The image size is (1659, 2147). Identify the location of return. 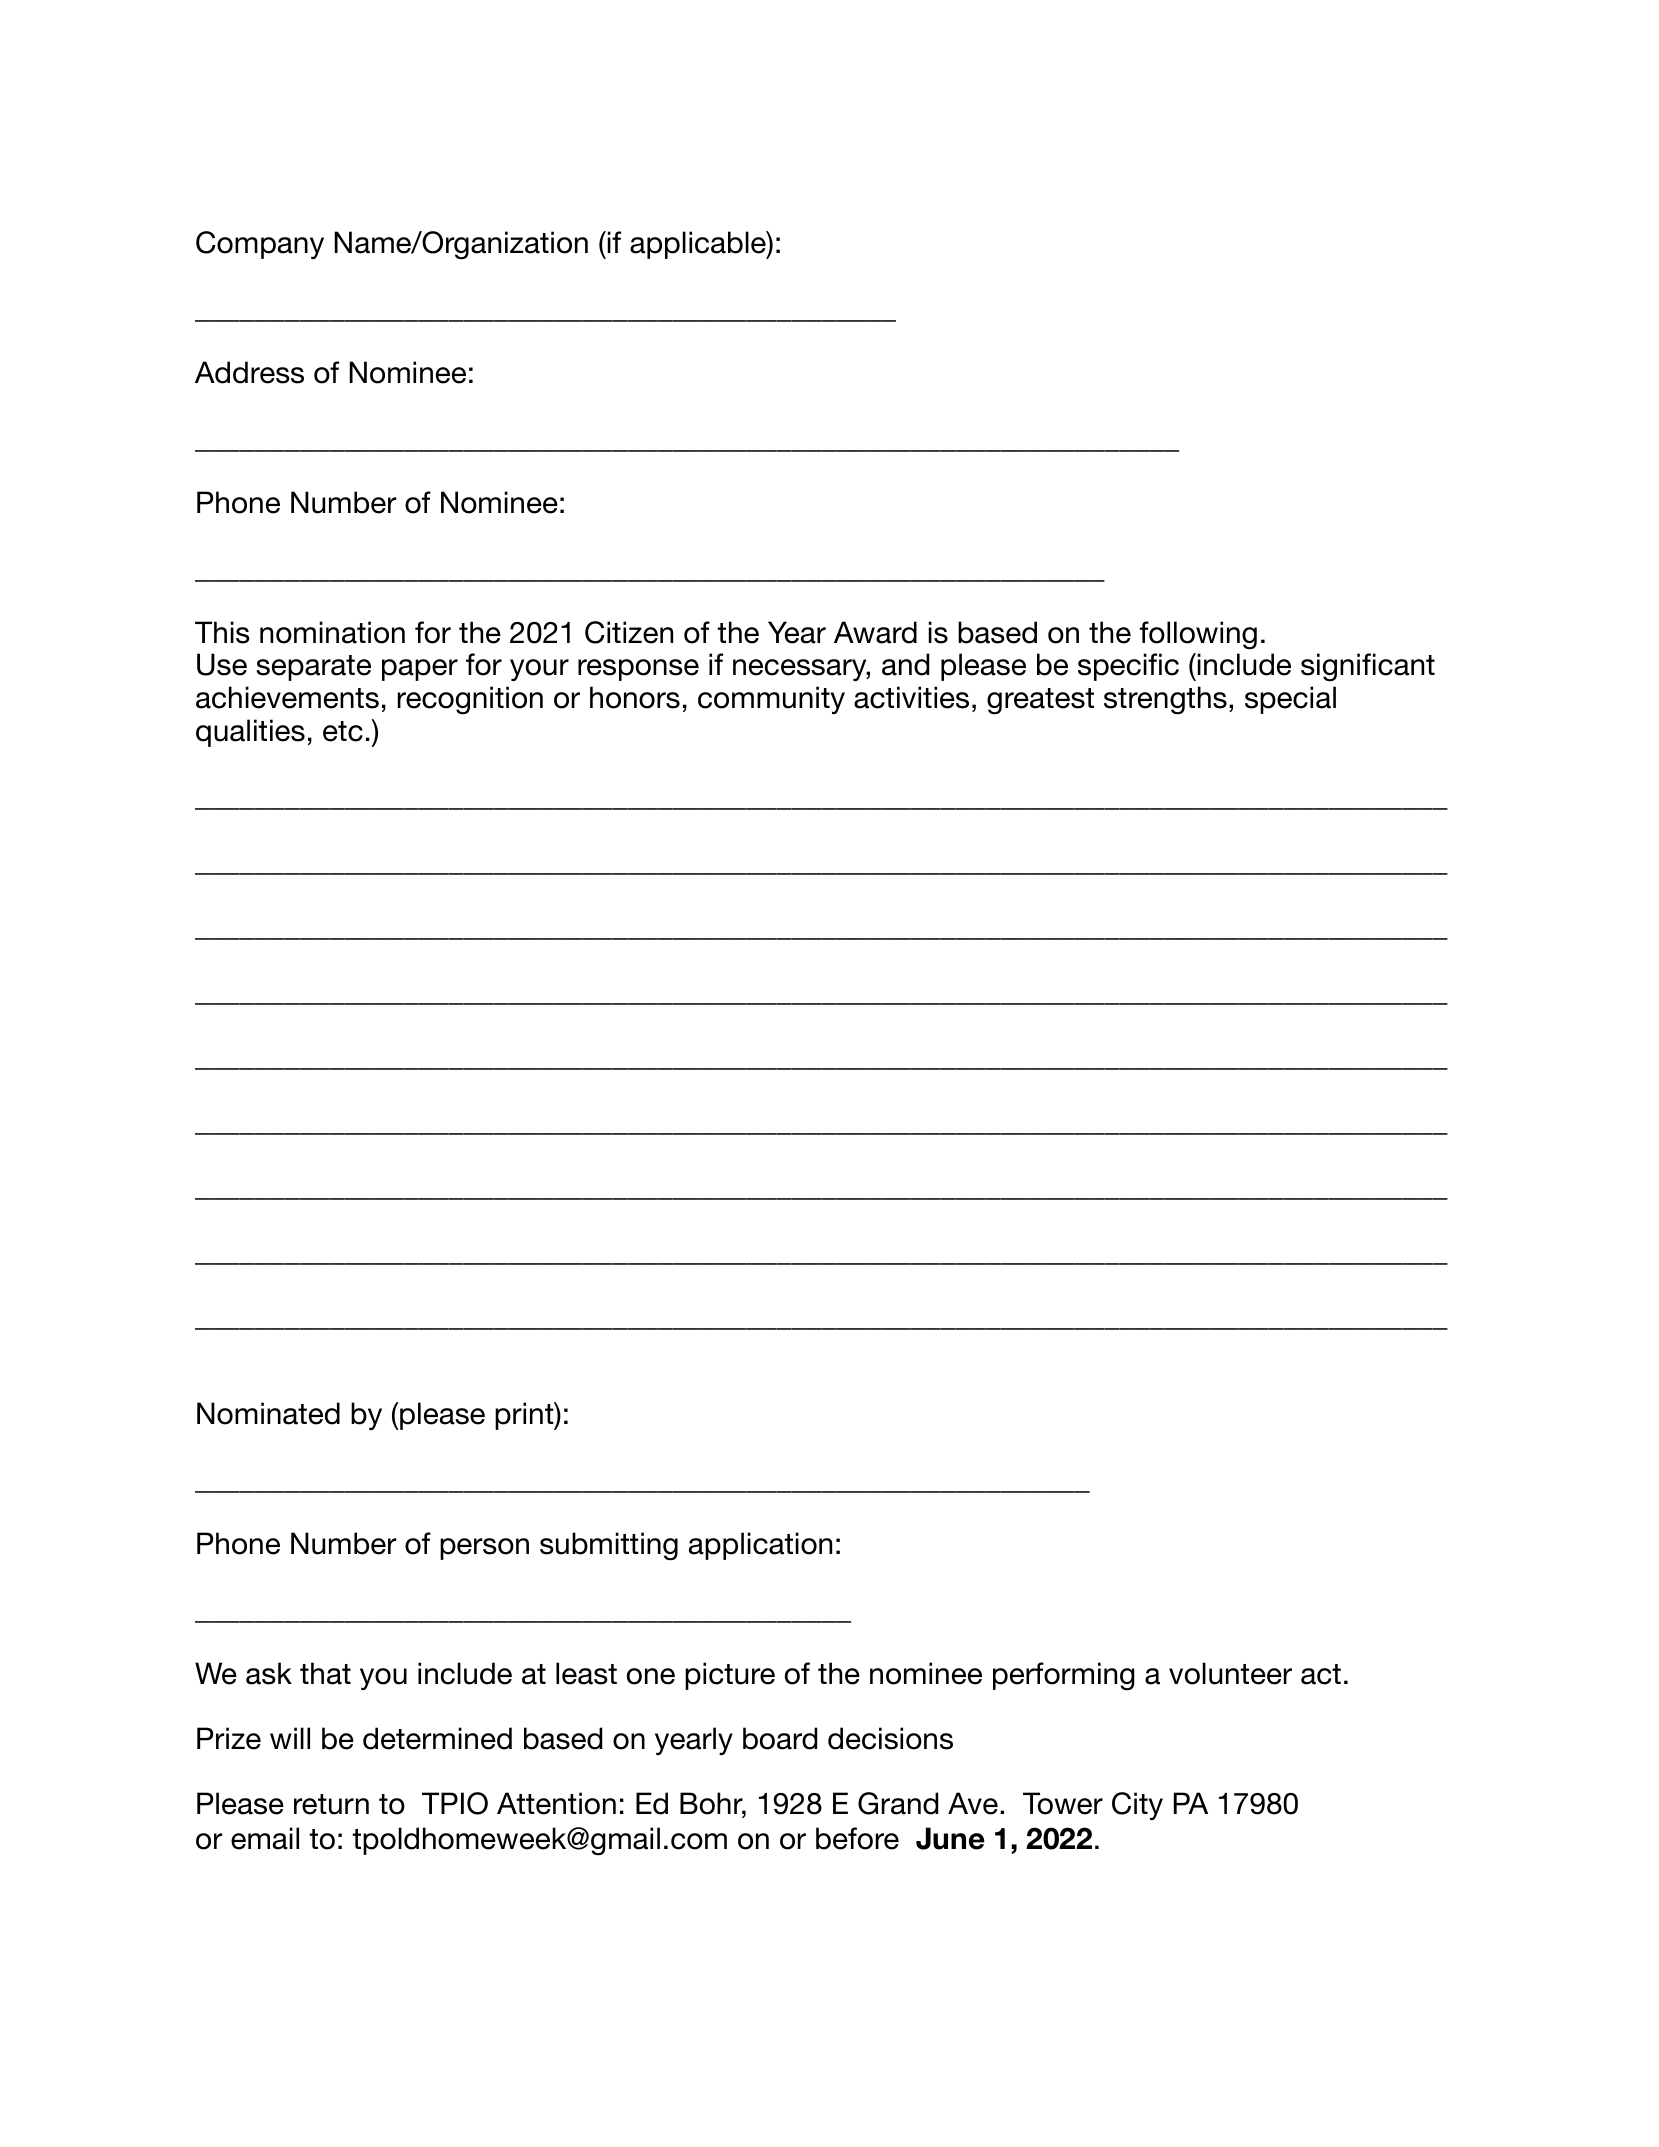
(331, 1804).
